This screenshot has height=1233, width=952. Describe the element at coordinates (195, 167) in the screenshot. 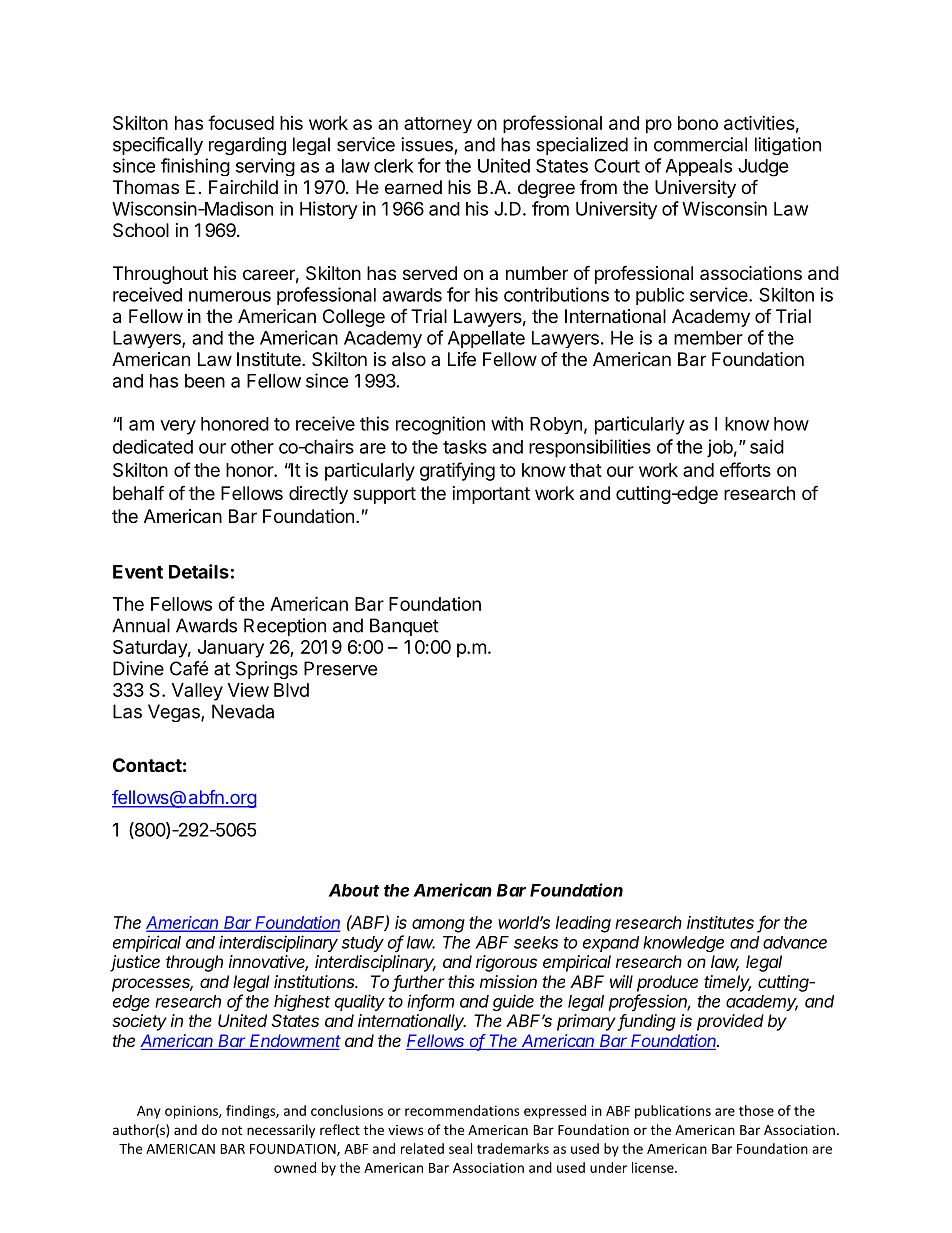

I see `finishing` at that location.
